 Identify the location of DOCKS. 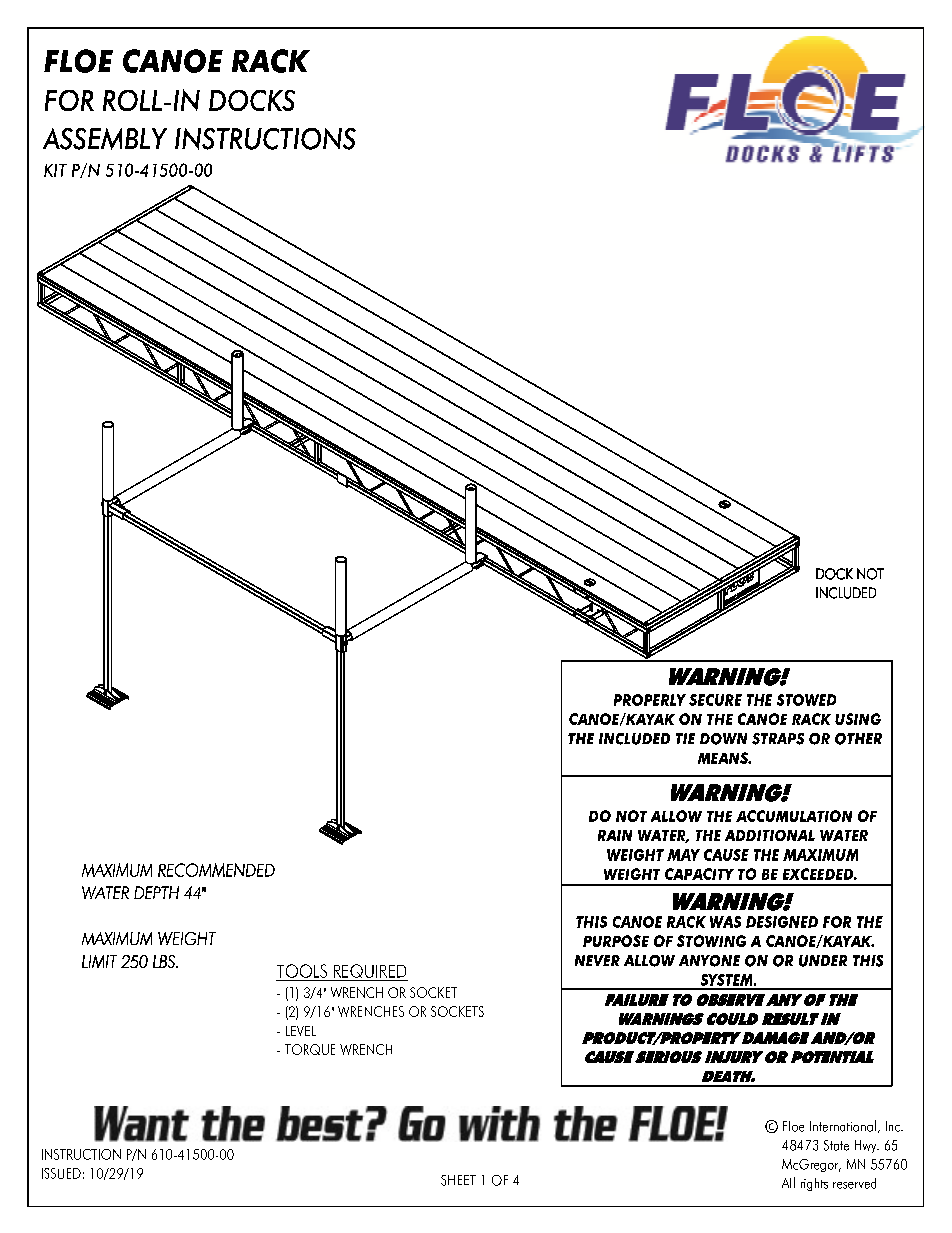
(252, 100).
